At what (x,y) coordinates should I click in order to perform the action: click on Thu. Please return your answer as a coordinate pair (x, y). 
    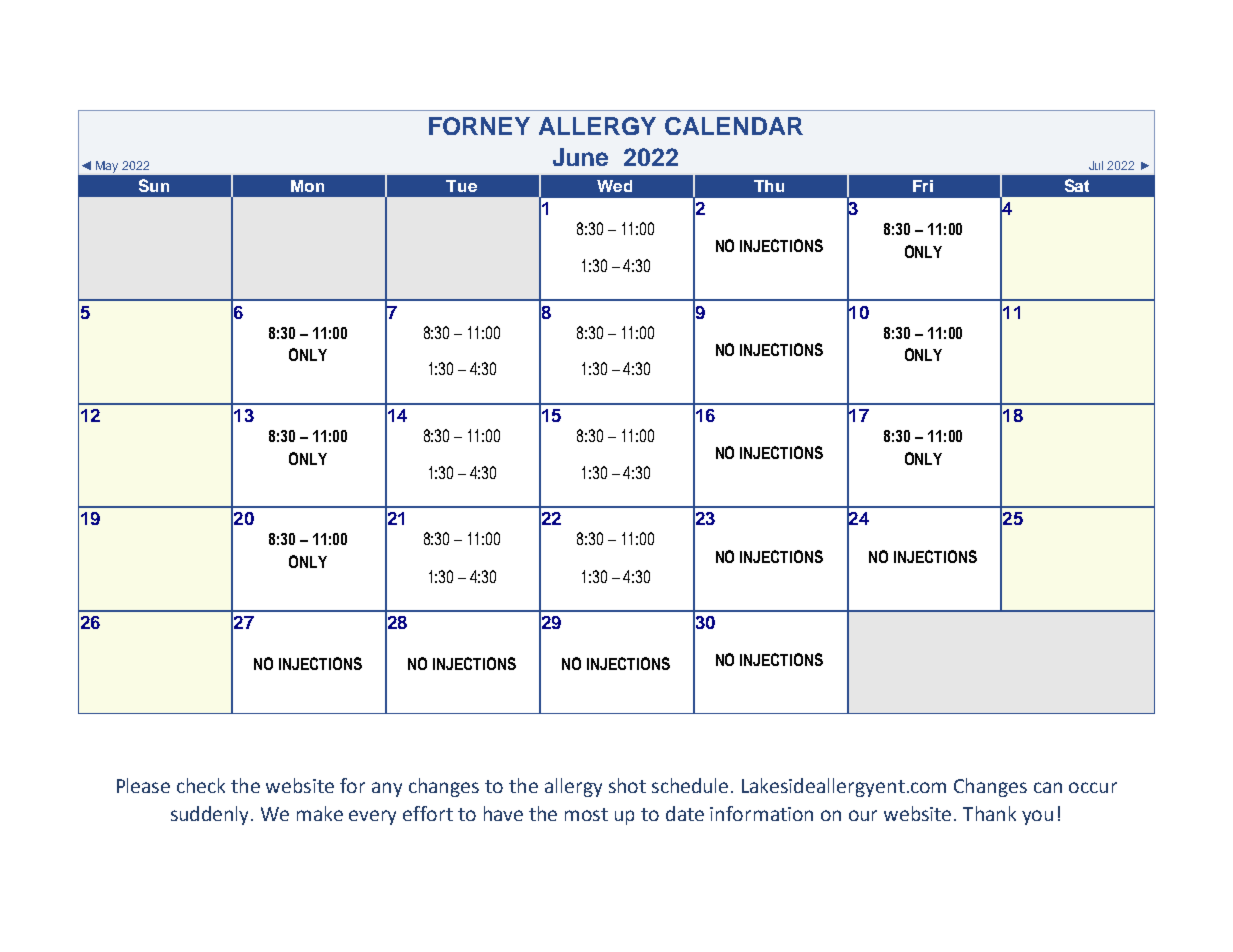
    Looking at the image, I should click on (769, 186).
